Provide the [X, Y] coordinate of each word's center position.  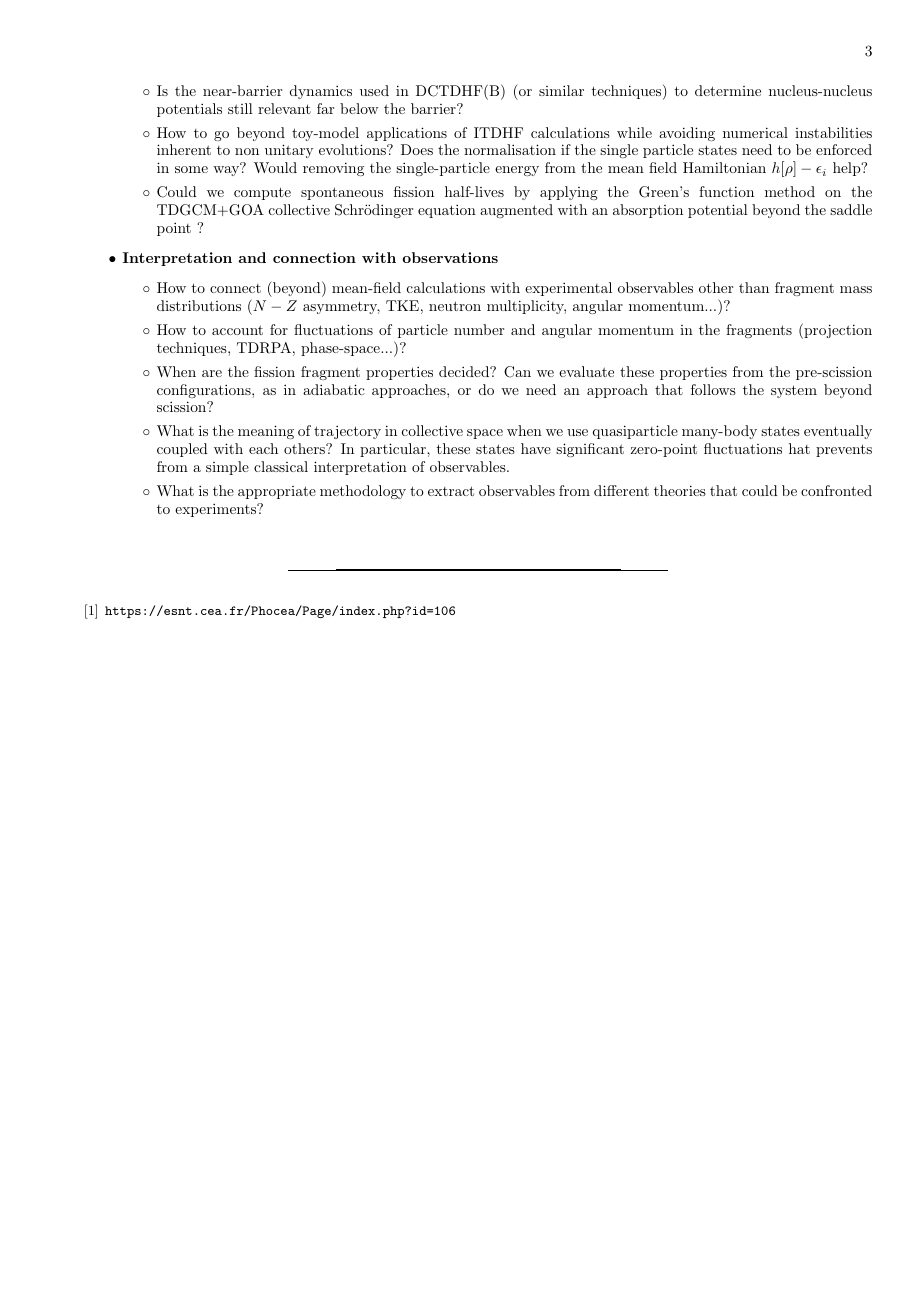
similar [561, 90]
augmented [516, 211]
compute [262, 193]
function [726, 191]
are [212, 373]
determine [728, 90]
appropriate [277, 492]
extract [451, 491]
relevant [284, 108]
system [794, 391]
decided [465, 371]
